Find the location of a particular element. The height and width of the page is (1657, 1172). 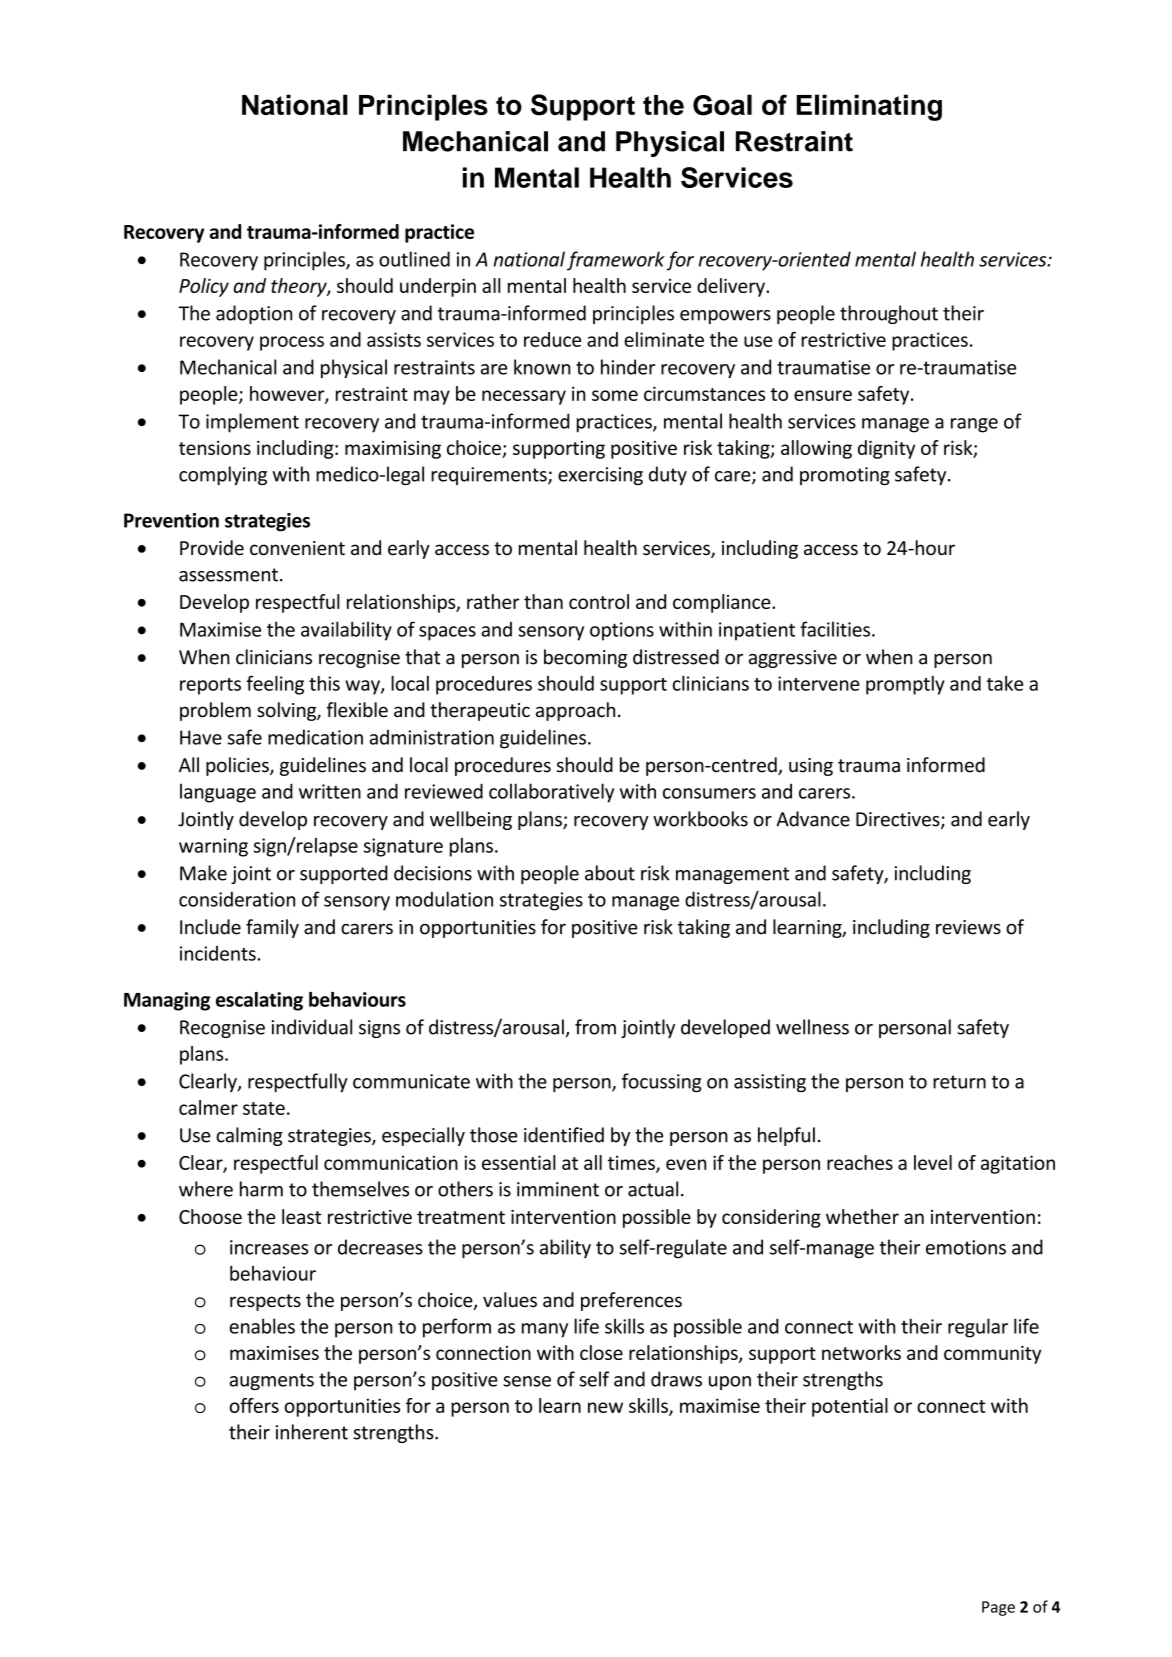

new is located at coordinates (605, 1407).
